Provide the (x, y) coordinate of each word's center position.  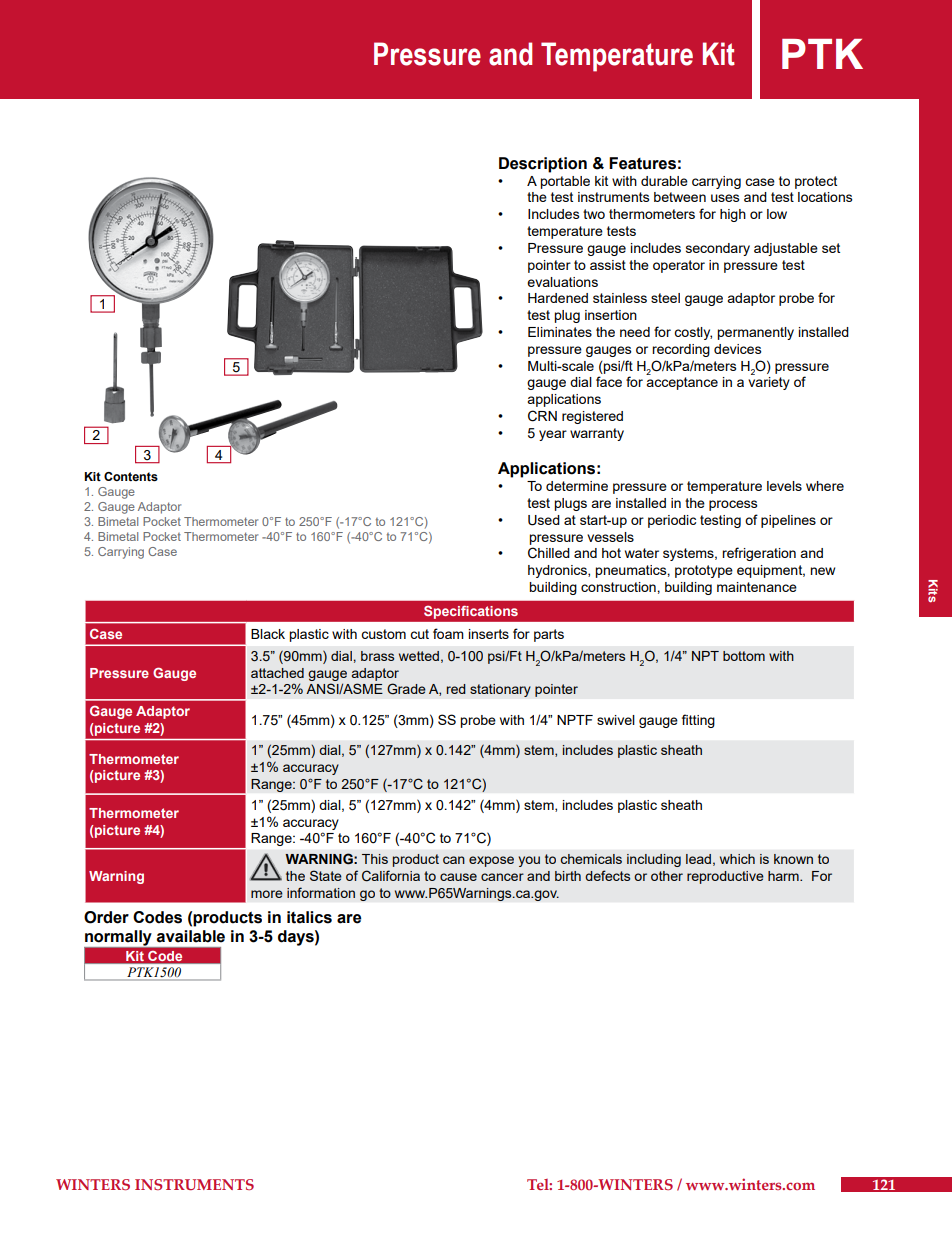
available (191, 936)
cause (458, 877)
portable (565, 182)
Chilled (549, 553)
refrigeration (759, 554)
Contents (131, 477)
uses (725, 198)
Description (543, 165)
